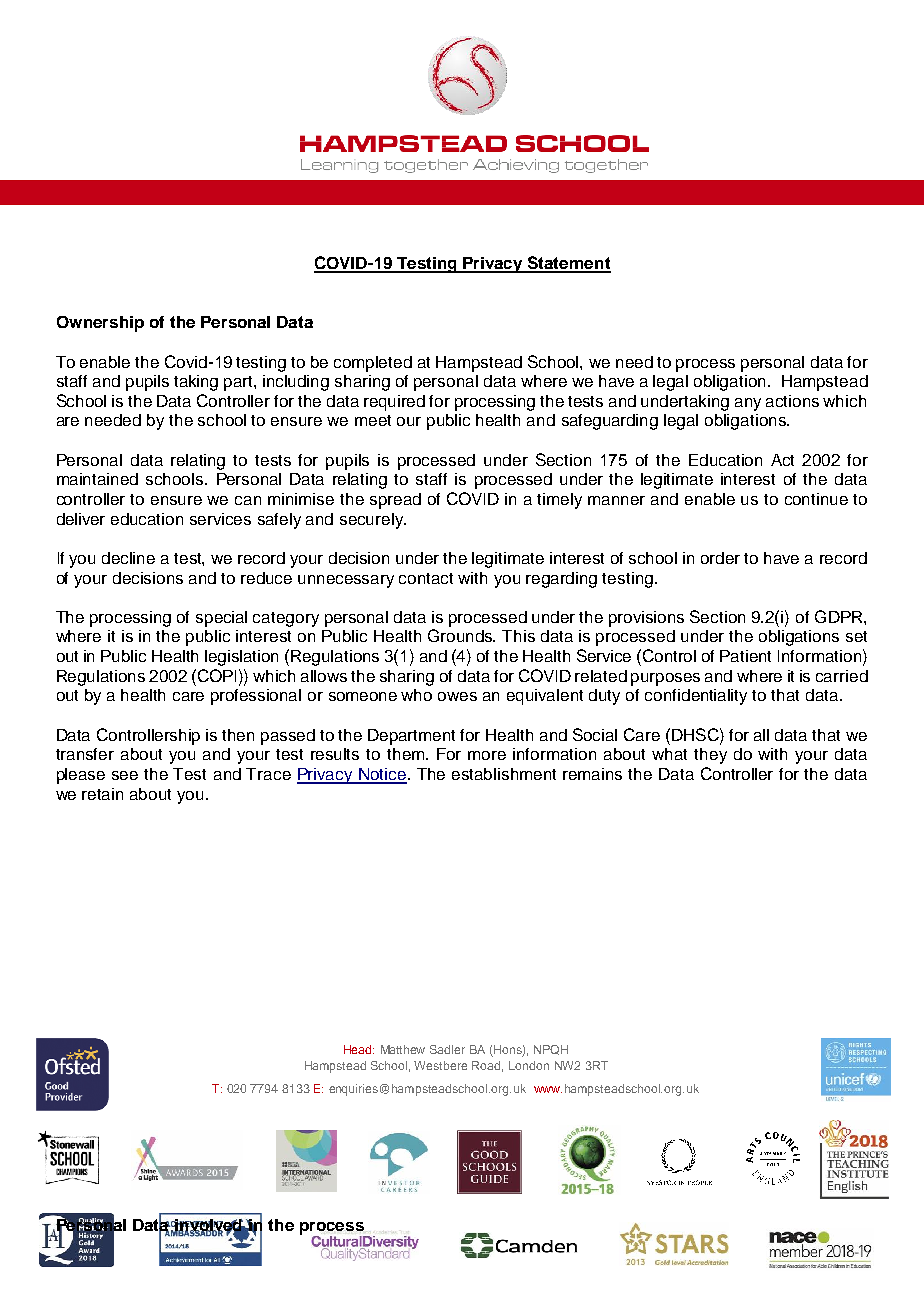 This image has height=1307, width=924. Describe the element at coordinates (447, 1049) in the image. I see `Sadler` at that location.
